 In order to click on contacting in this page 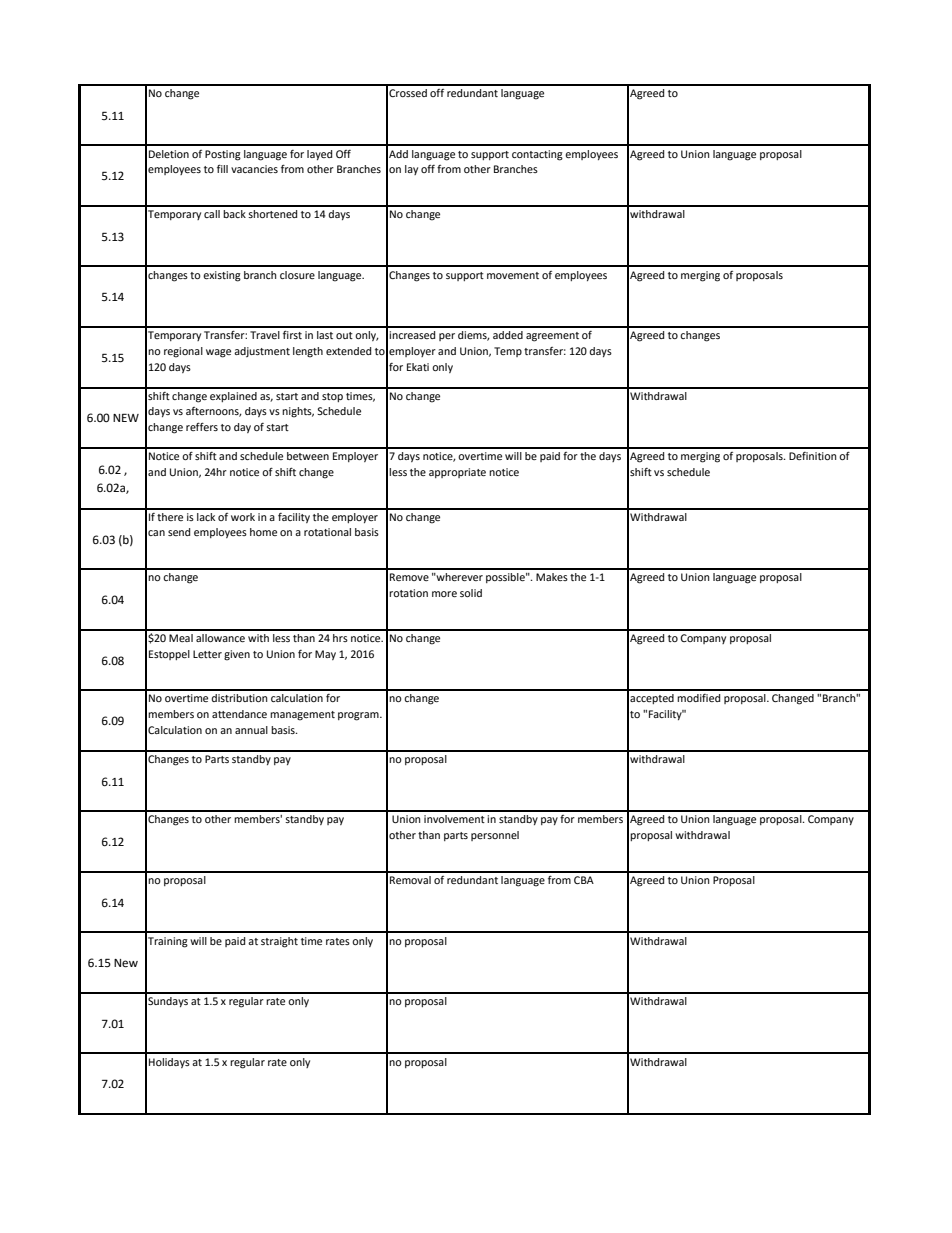, I will do `click(537, 155)`.
